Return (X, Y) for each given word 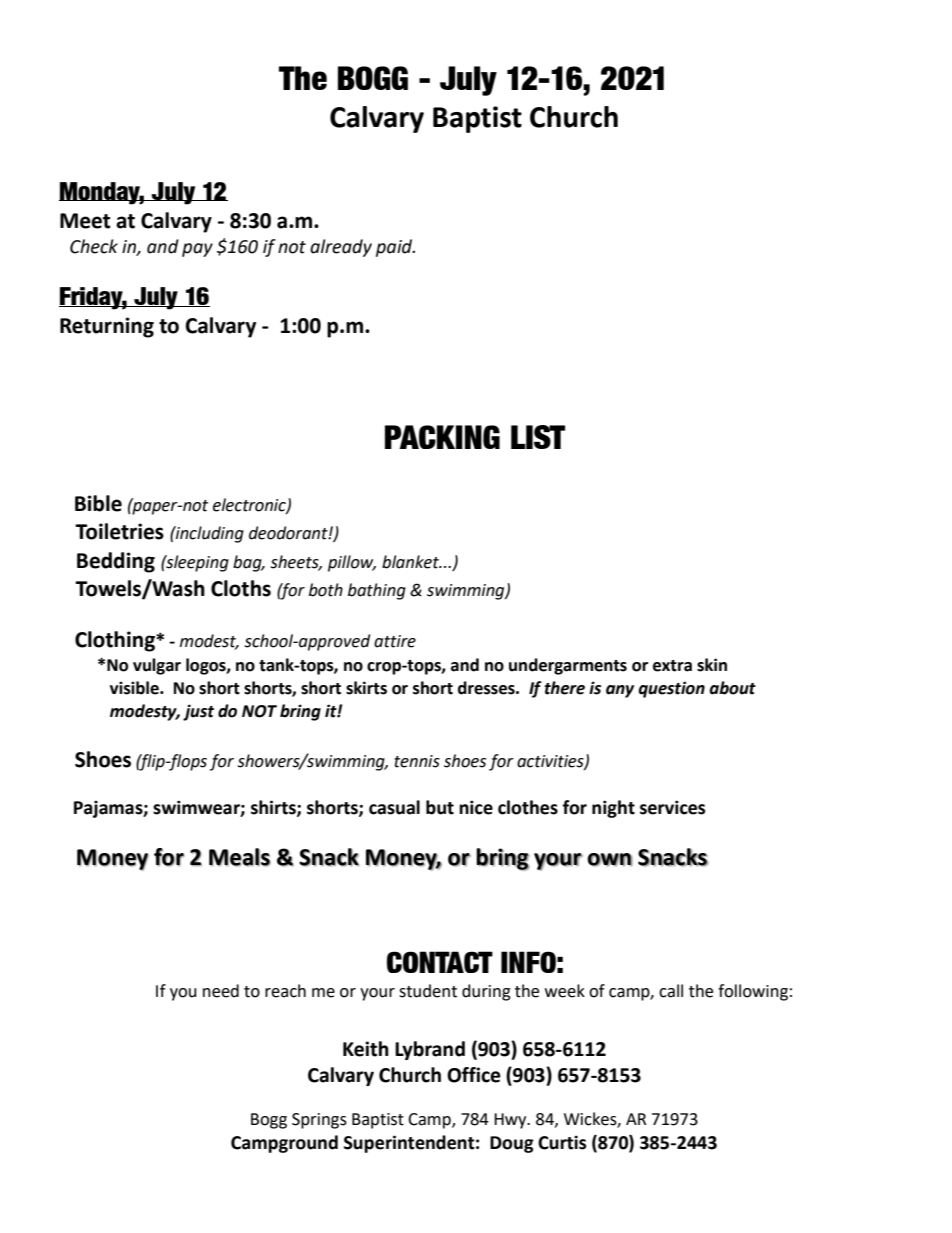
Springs (319, 1121)
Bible (98, 503)
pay (197, 250)
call (671, 991)
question (671, 689)
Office (474, 1075)
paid (395, 248)
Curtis (562, 1142)
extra (672, 666)
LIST (538, 437)
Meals (240, 857)
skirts (366, 688)
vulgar (157, 666)
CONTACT (440, 962)
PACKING (442, 437)
